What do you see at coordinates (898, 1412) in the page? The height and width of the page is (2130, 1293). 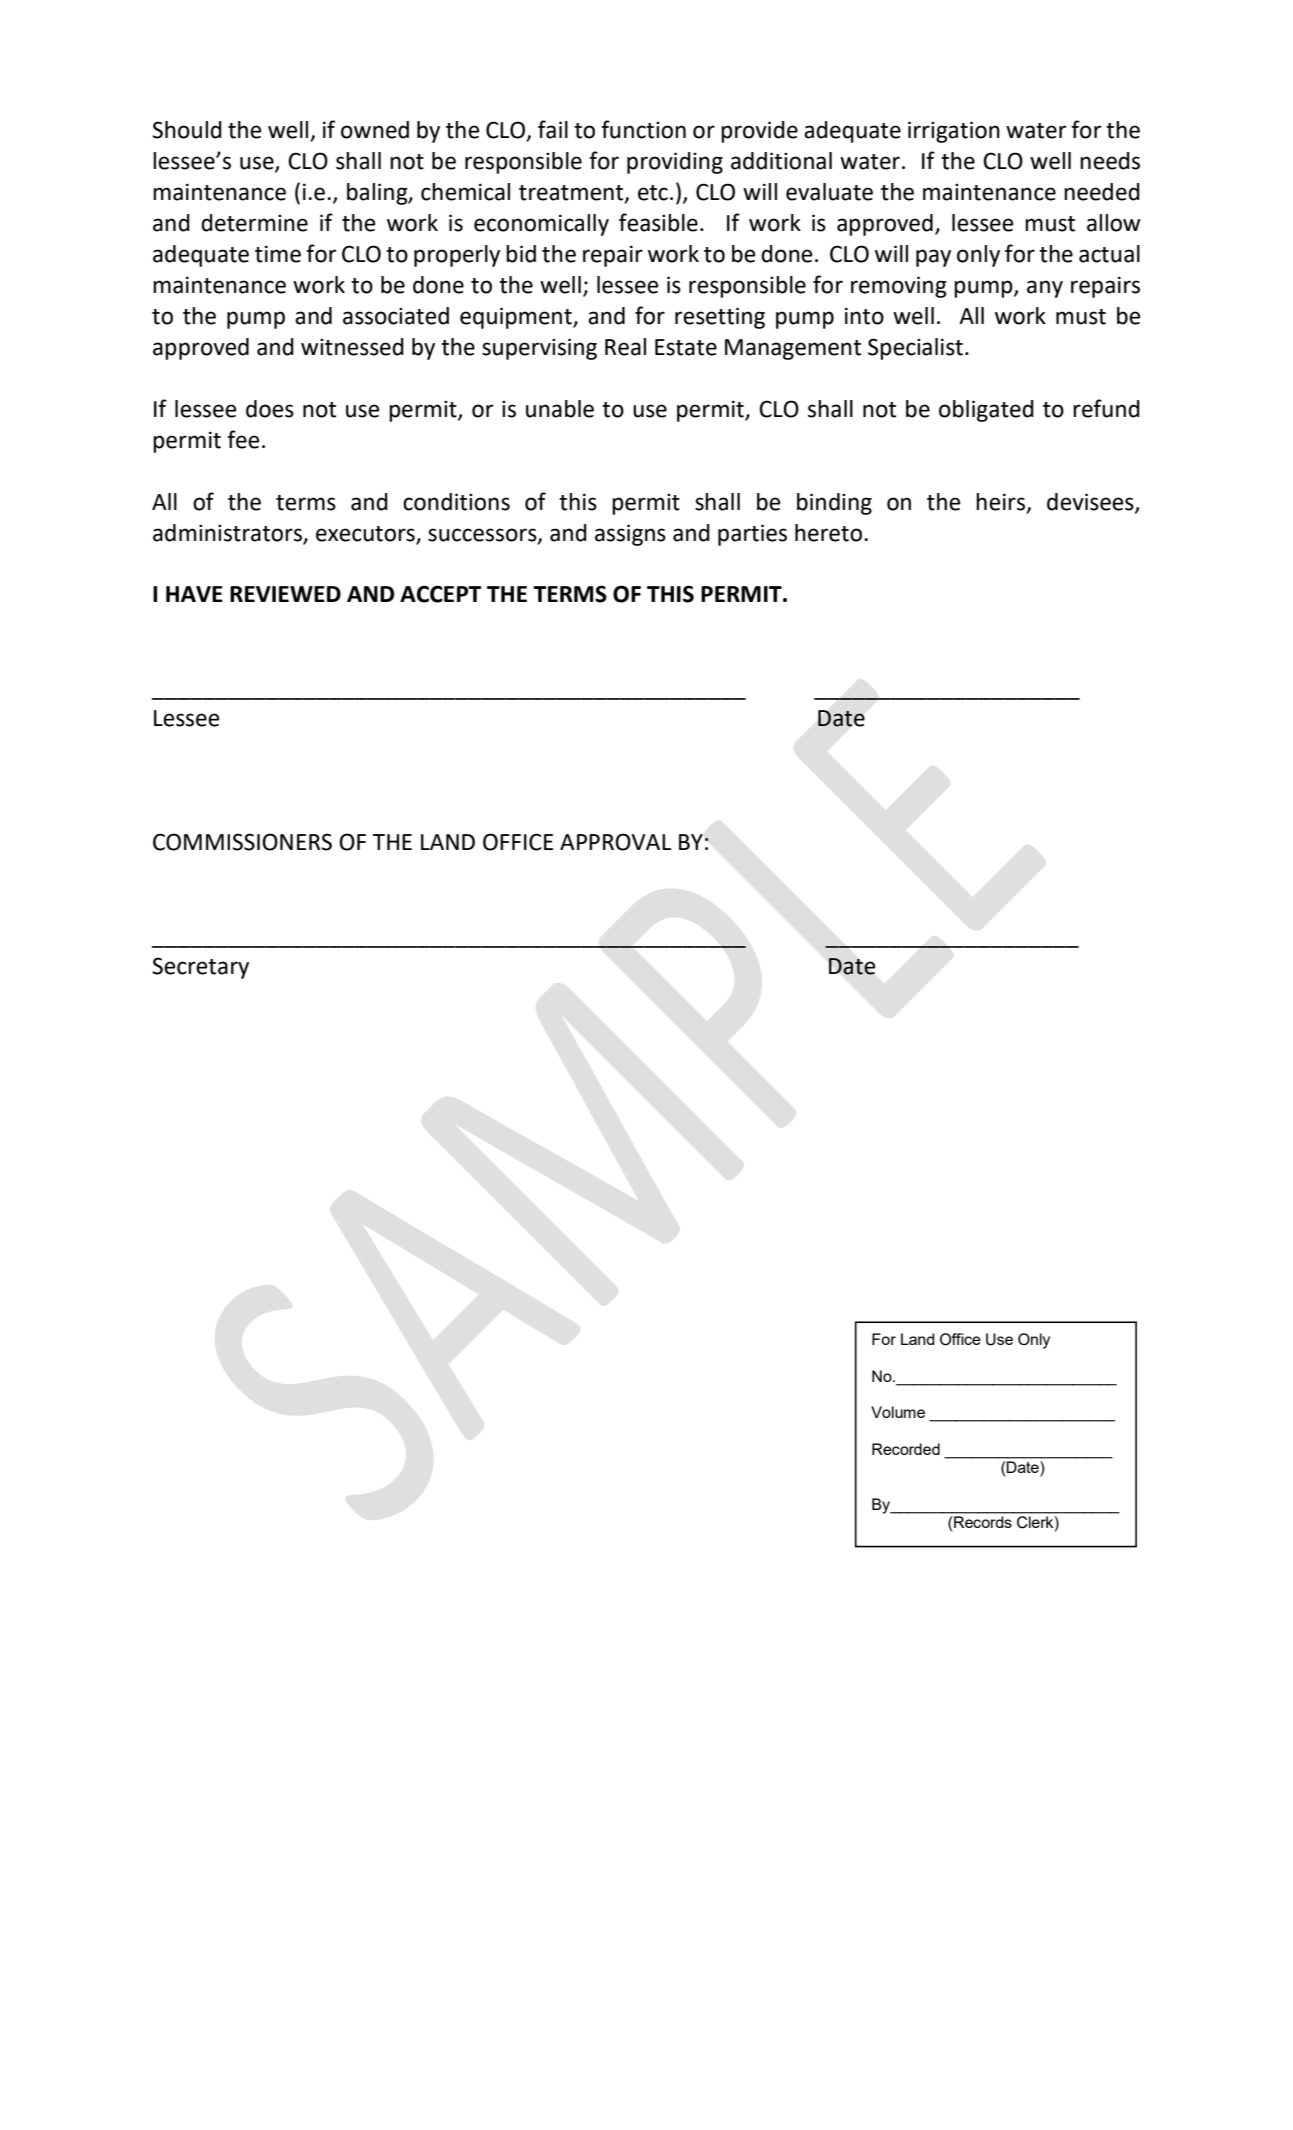 I see `Volume` at bounding box center [898, 1412].
